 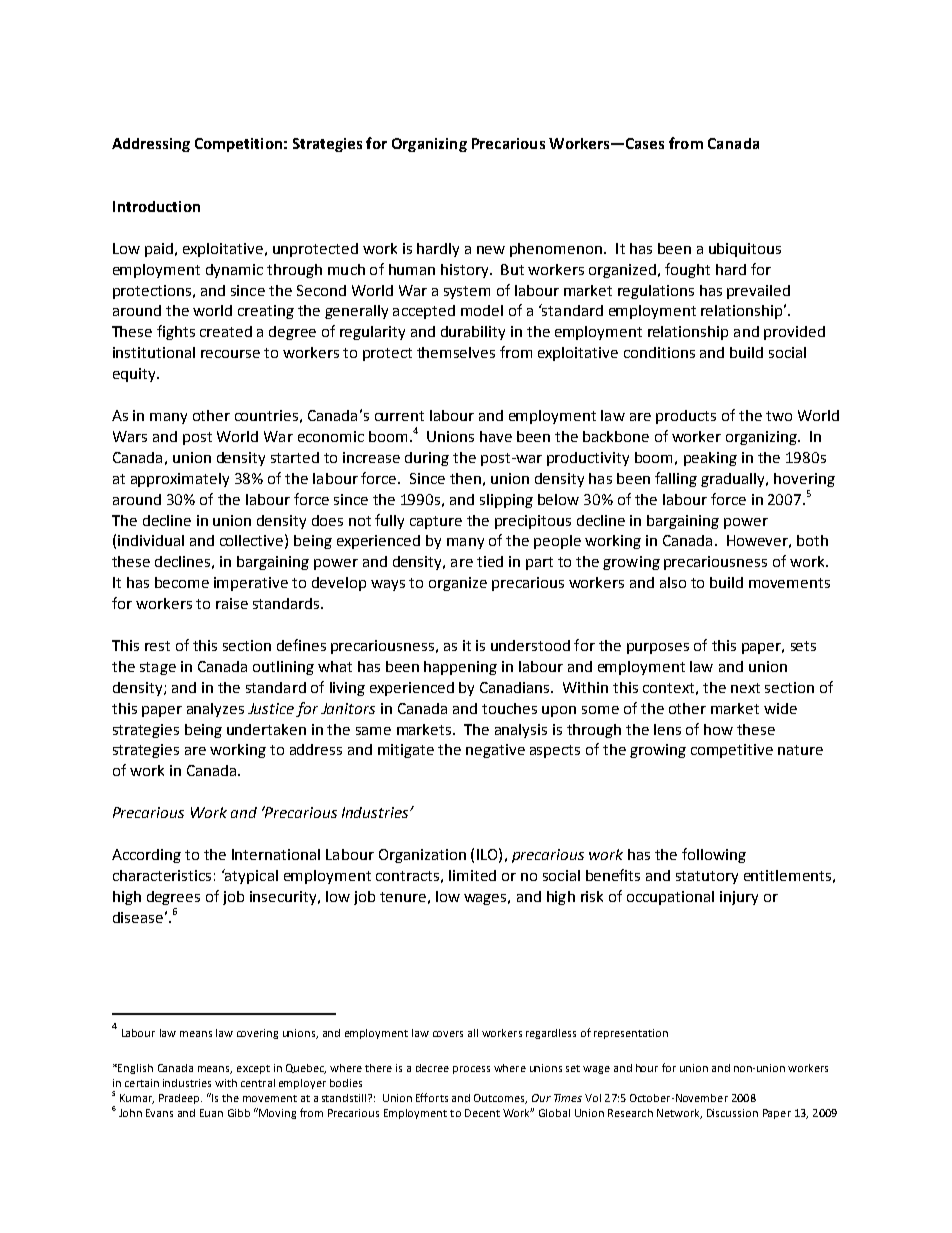 What do you see at coordinates (491, 250) in the screenshot?
I see `new` at bounding box center [491, 250].
